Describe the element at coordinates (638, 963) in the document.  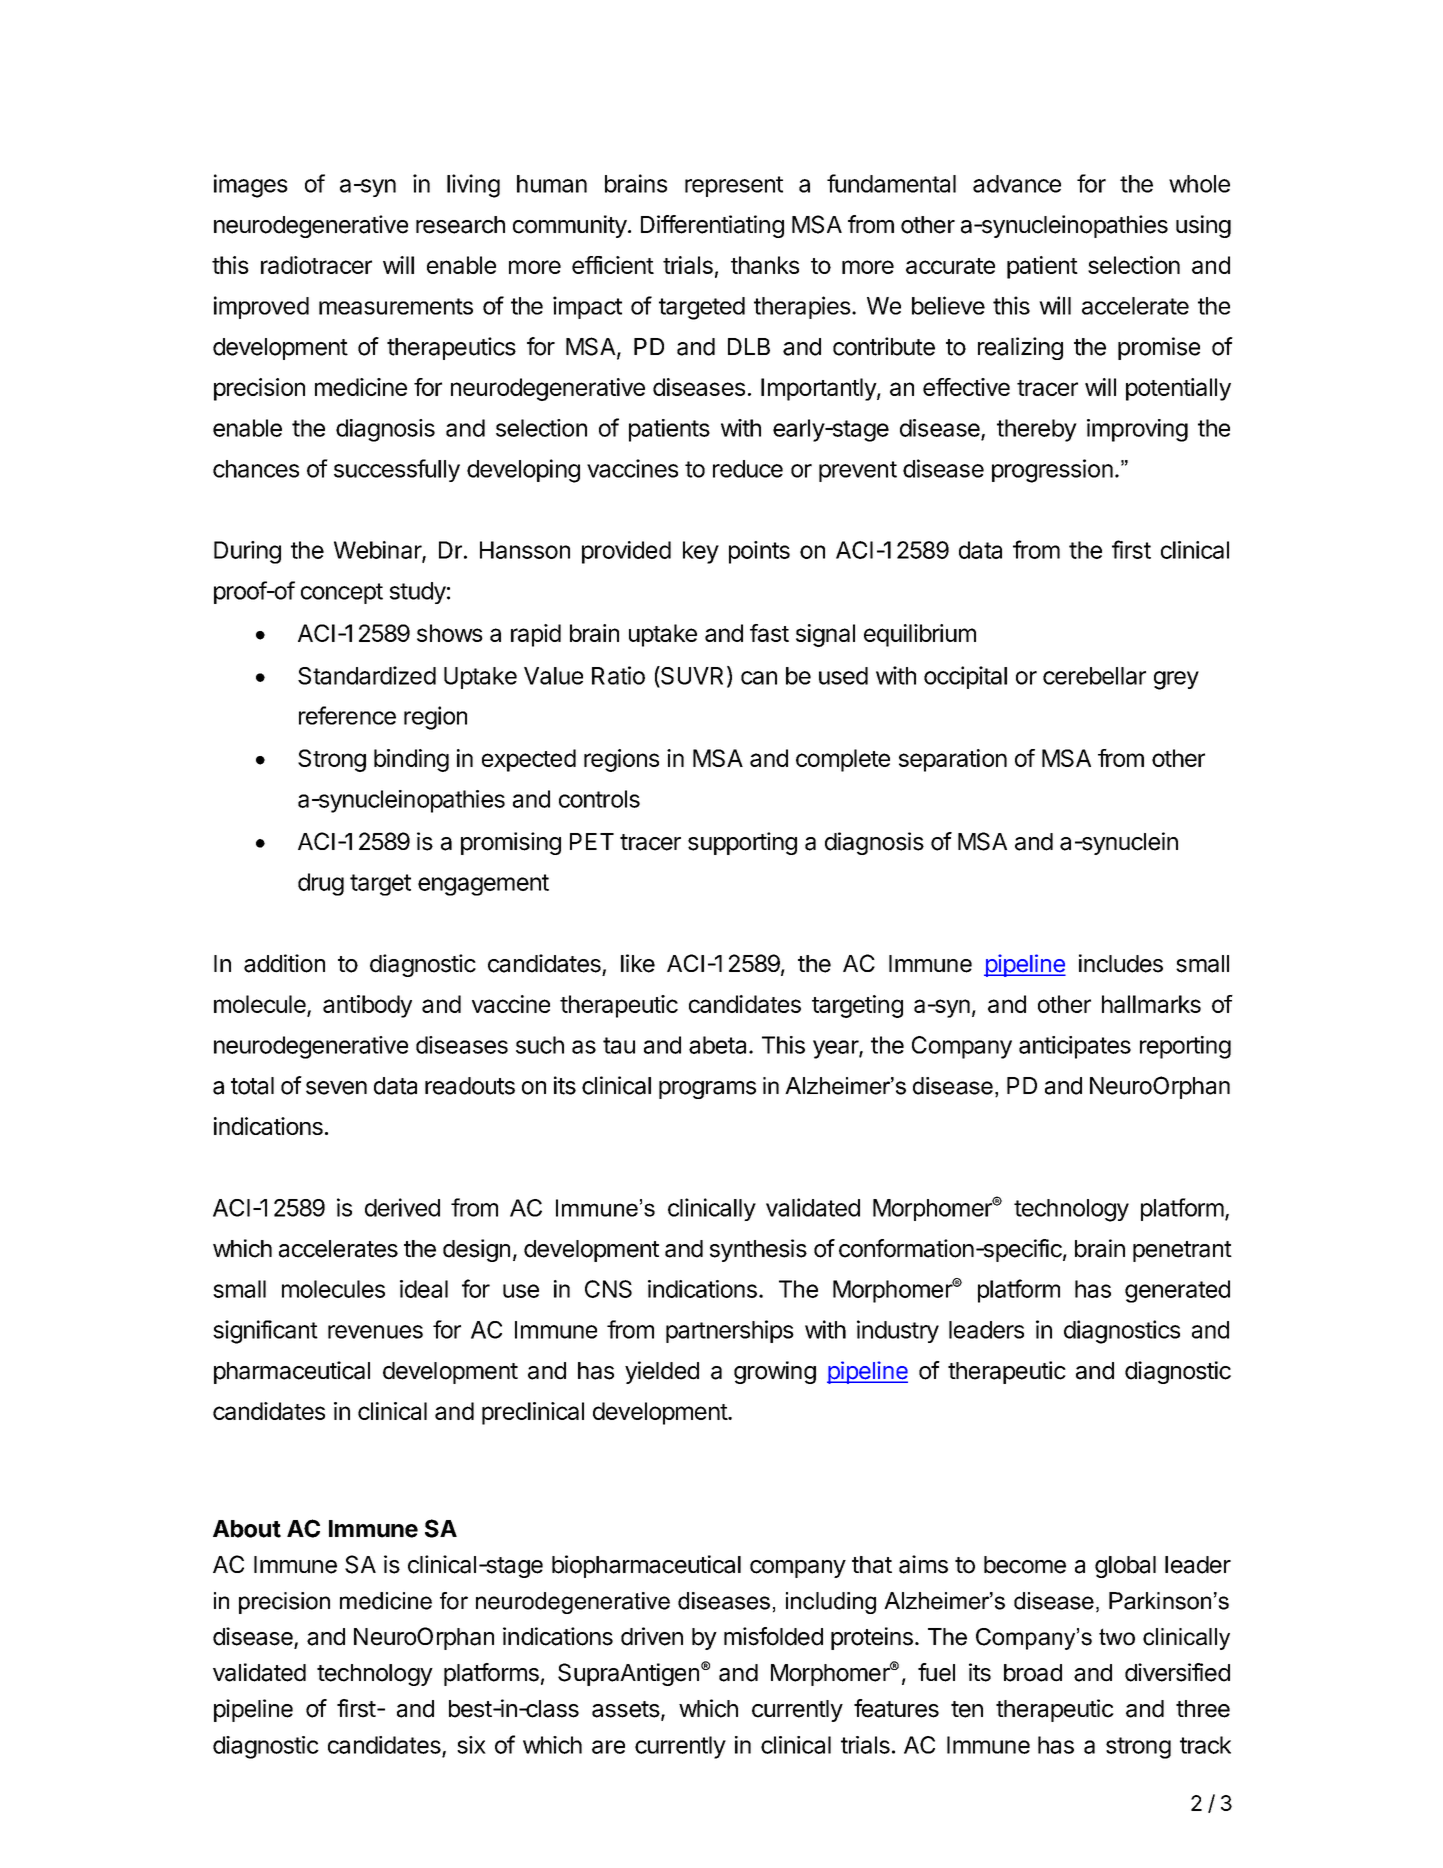
I see `like` at that location.
